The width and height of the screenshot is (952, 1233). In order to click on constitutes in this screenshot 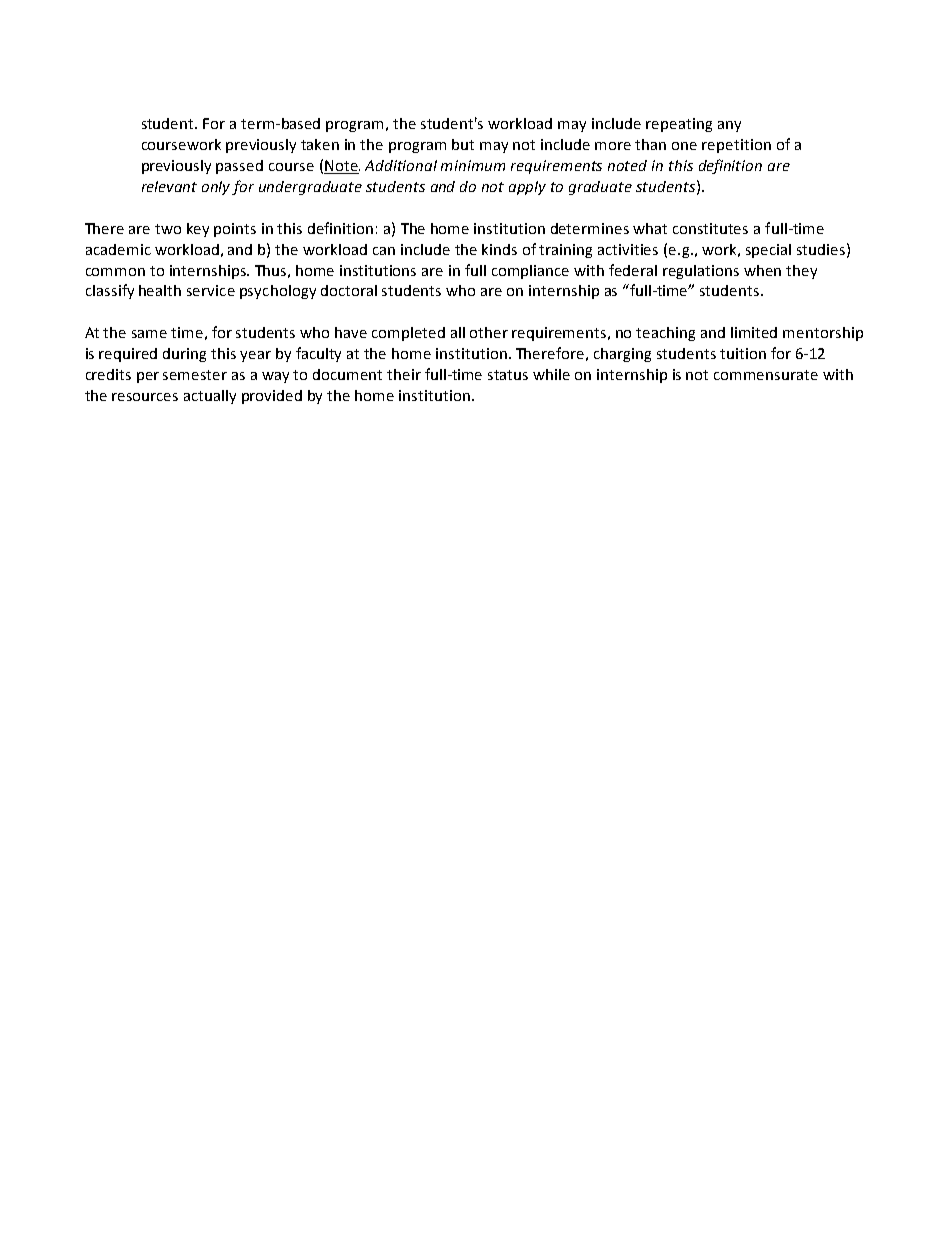, I will do `click(710, 228)`.
